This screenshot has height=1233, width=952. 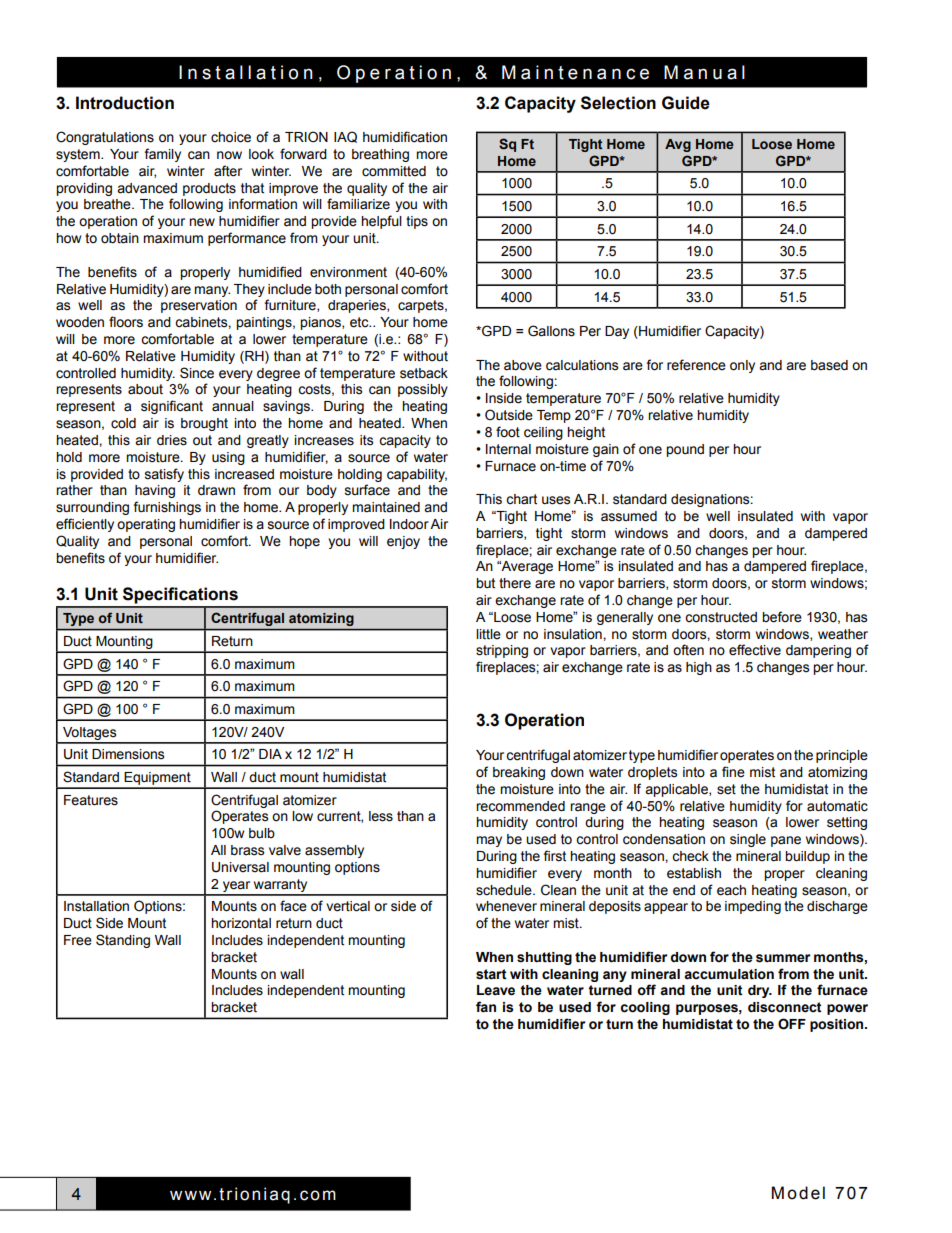 What do you see at coordinates (123, 941) in the screenshot?
I see `Standing` at bounding box center [123, 941].
